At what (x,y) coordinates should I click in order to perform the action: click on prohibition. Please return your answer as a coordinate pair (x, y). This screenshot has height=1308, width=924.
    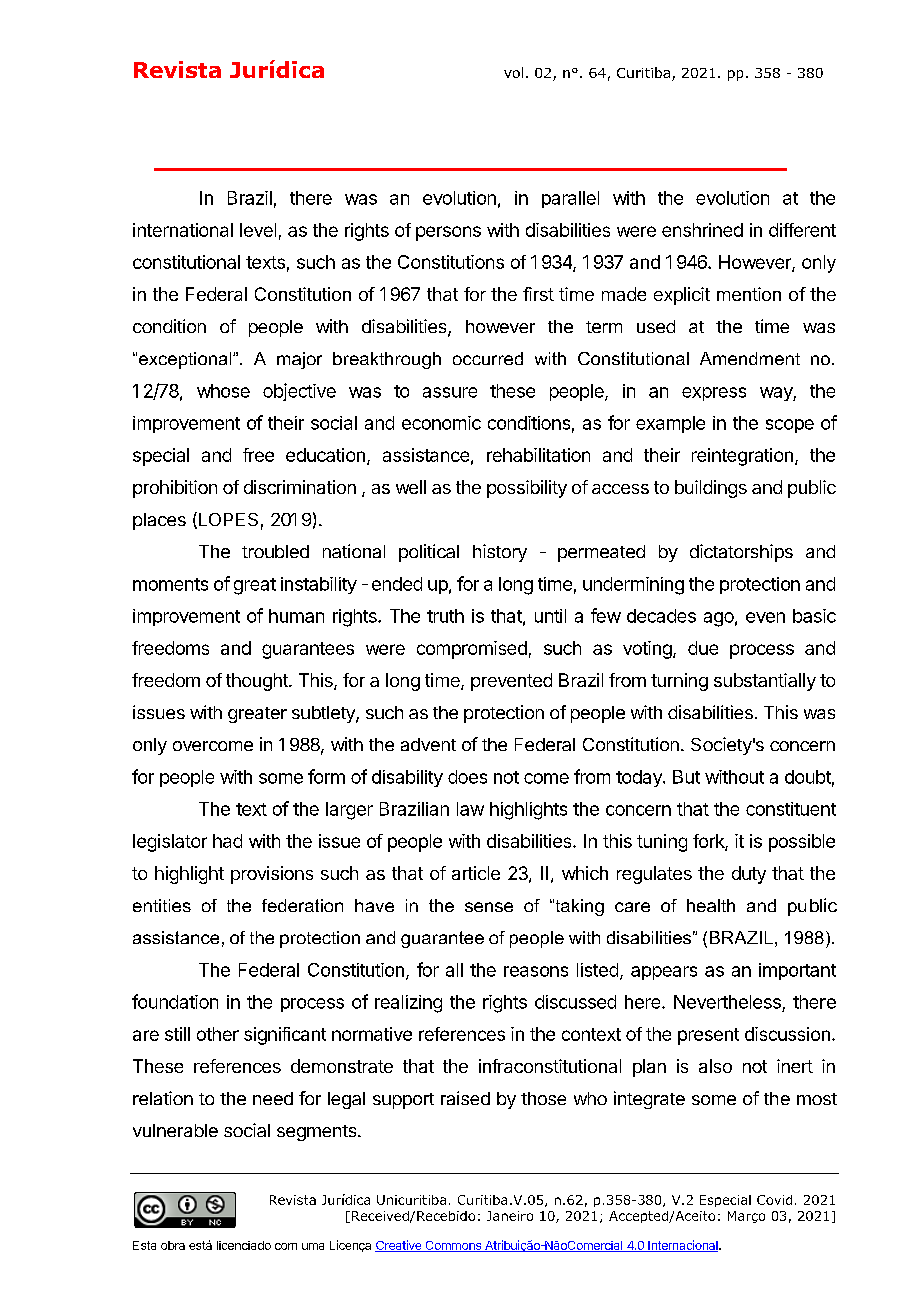
    Looking at the image, I should click on (175, 489).
